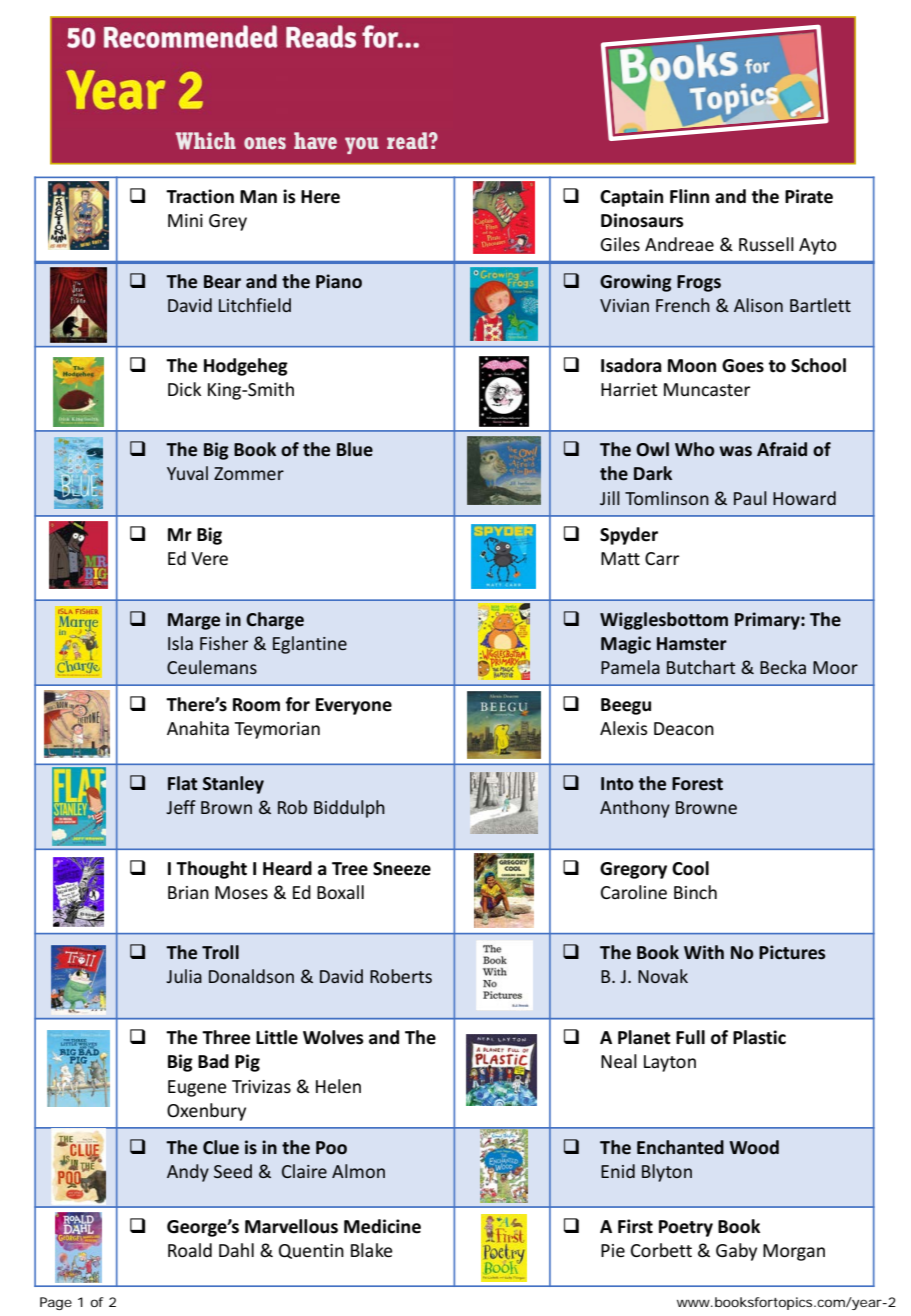 Image resolution: width=911 pixels, height=1316 pixels. I want to click on Julia, so click(184, 976).
